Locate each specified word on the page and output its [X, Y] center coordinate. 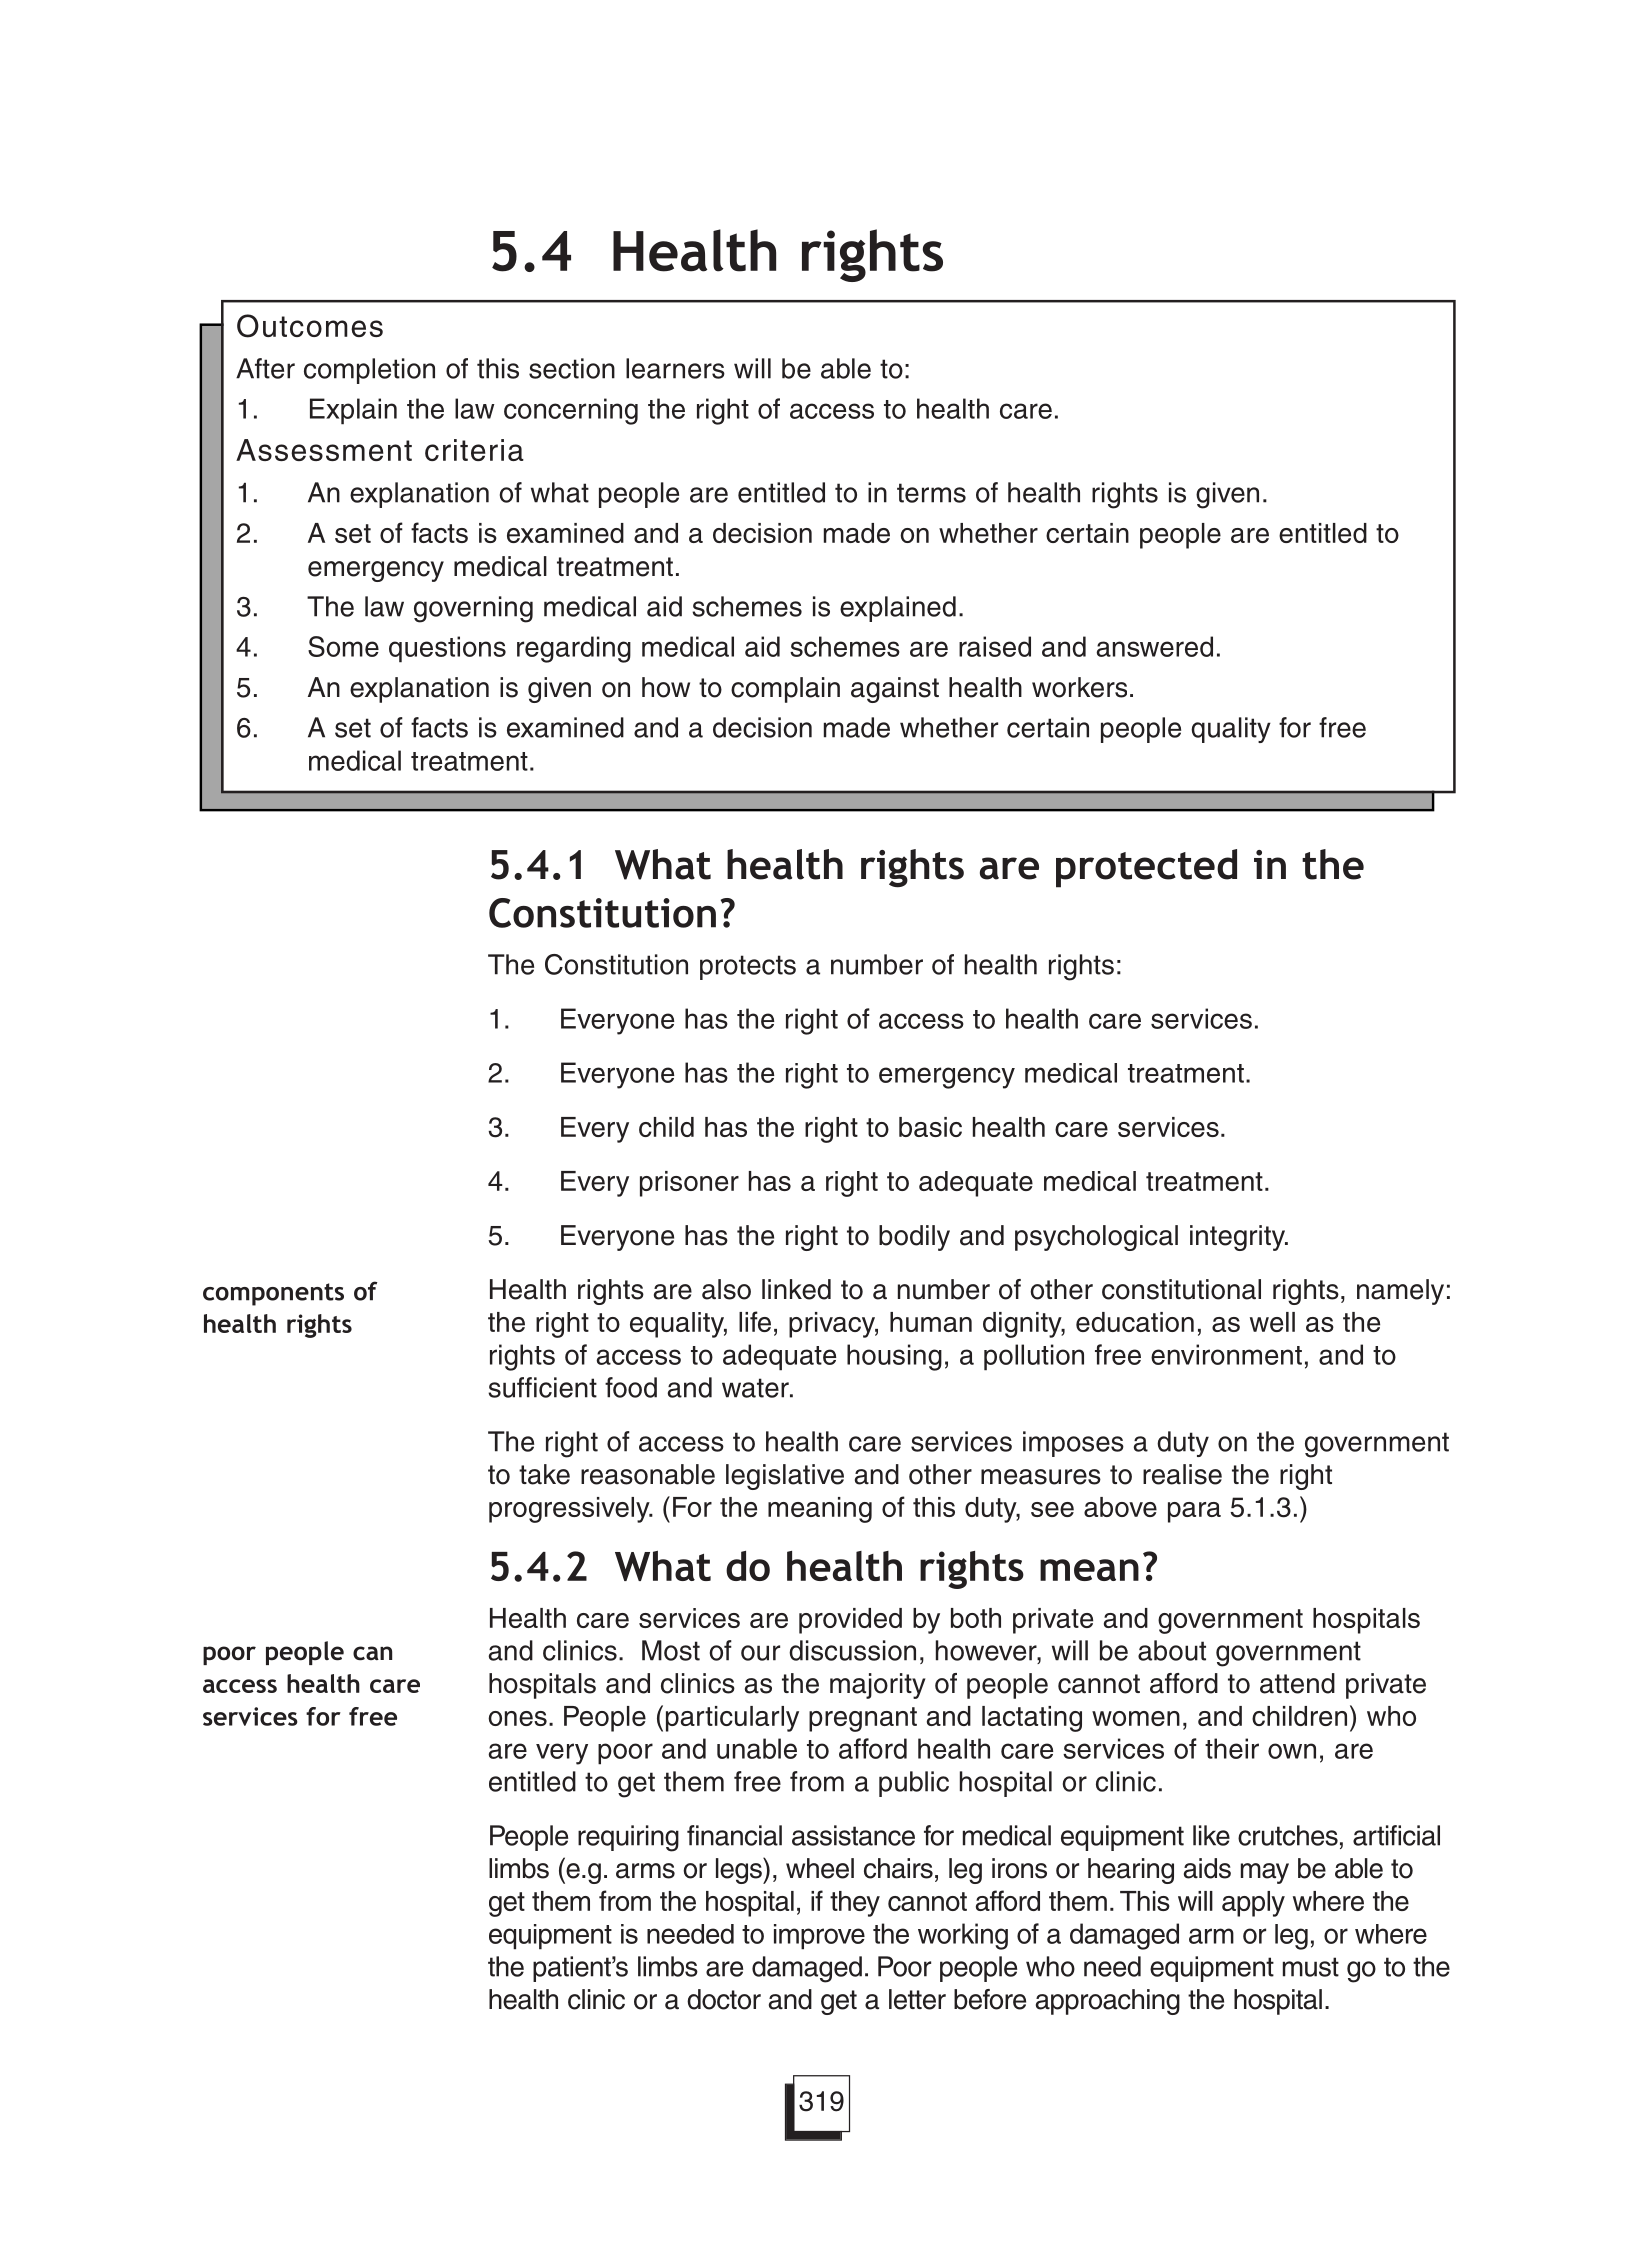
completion [369, 371]
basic [930, 1127]
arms [645, 1871]
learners [675, 368]
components [273, 1294]
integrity [1238, 1238]
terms [931, 493]
